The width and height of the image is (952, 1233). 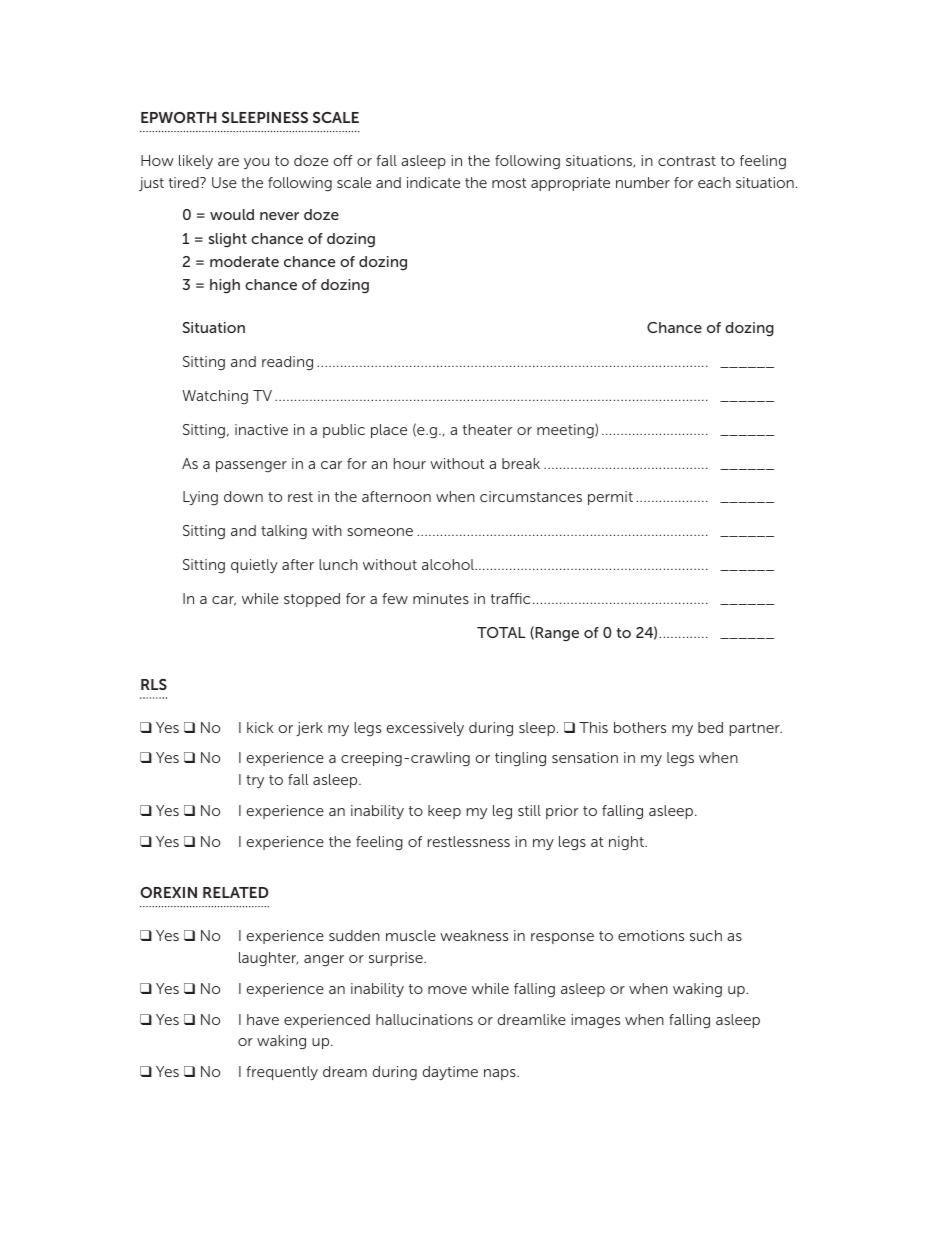 I want to click on quietly, so click(x=254, y=566).
